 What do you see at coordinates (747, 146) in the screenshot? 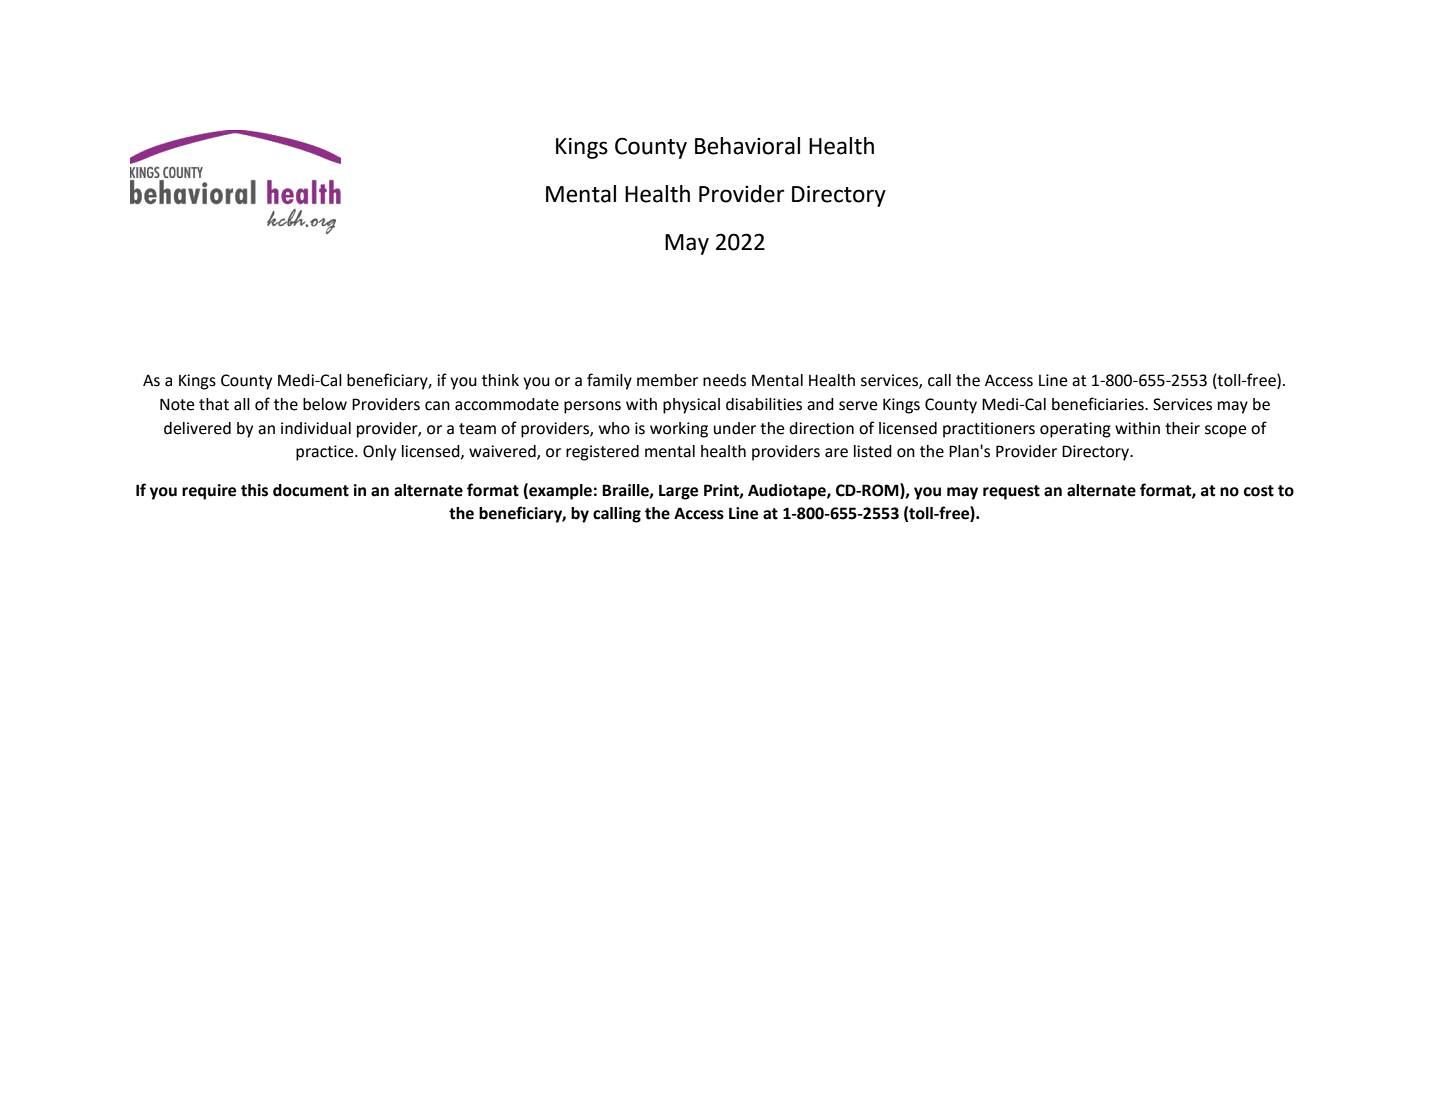
I see `Behavioral` at bounding box center [747, 146].
